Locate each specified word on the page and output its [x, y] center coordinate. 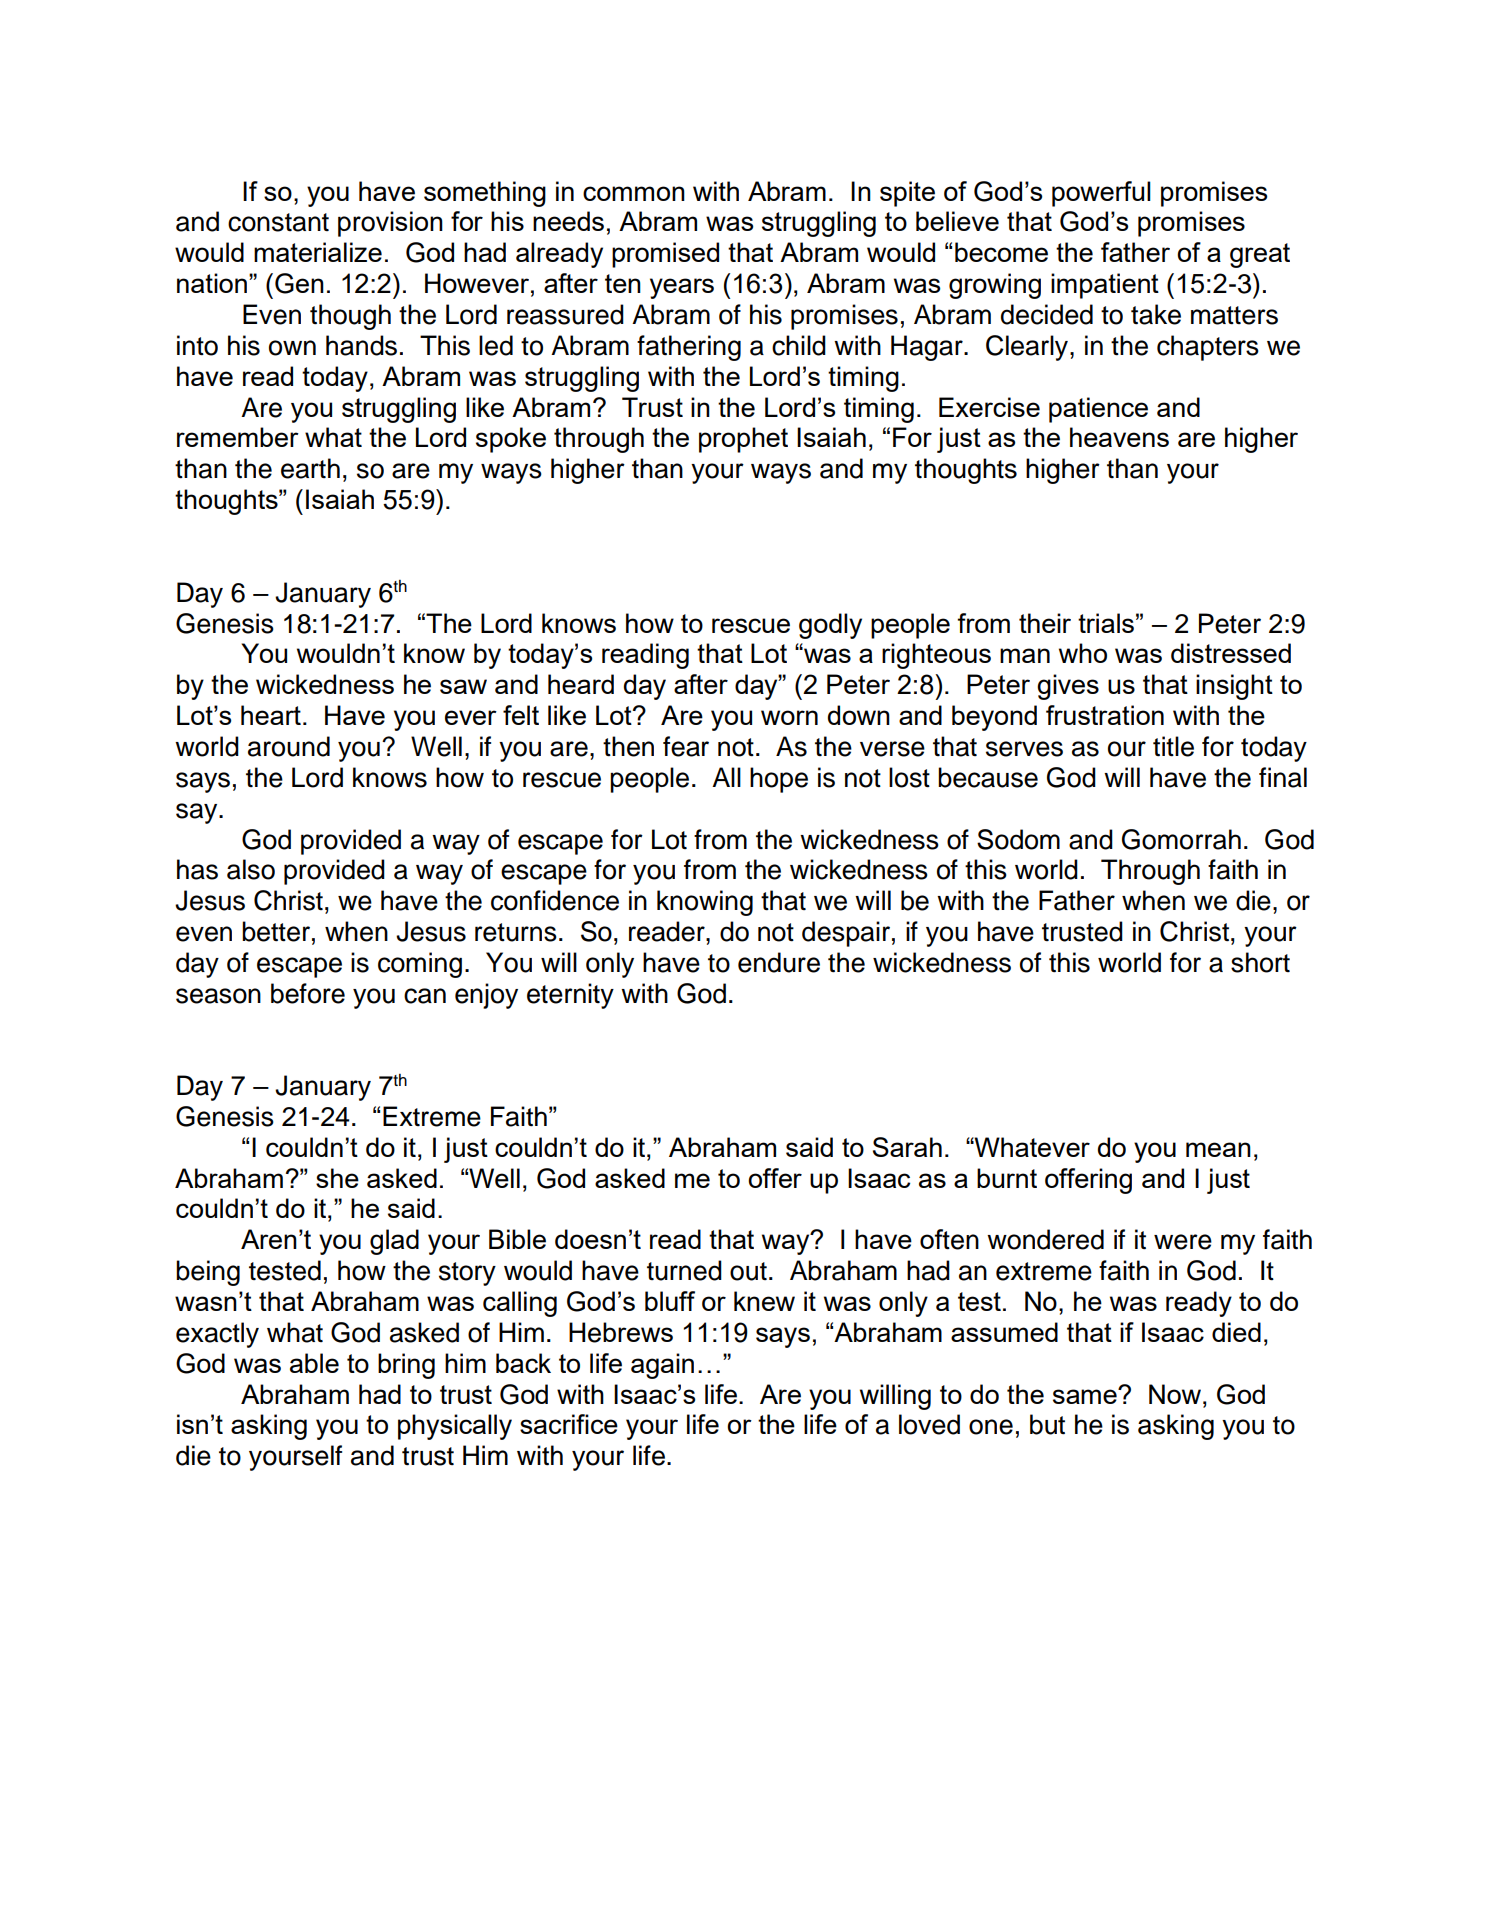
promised [665, 255]
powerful [1101, 194]
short [1260, 962]
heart [271, 715]
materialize [318, 252]
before [308, 993]
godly [830, 626]
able [314, 1363]
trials [1106, 623]
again [662, 1366]
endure [779, 962]
